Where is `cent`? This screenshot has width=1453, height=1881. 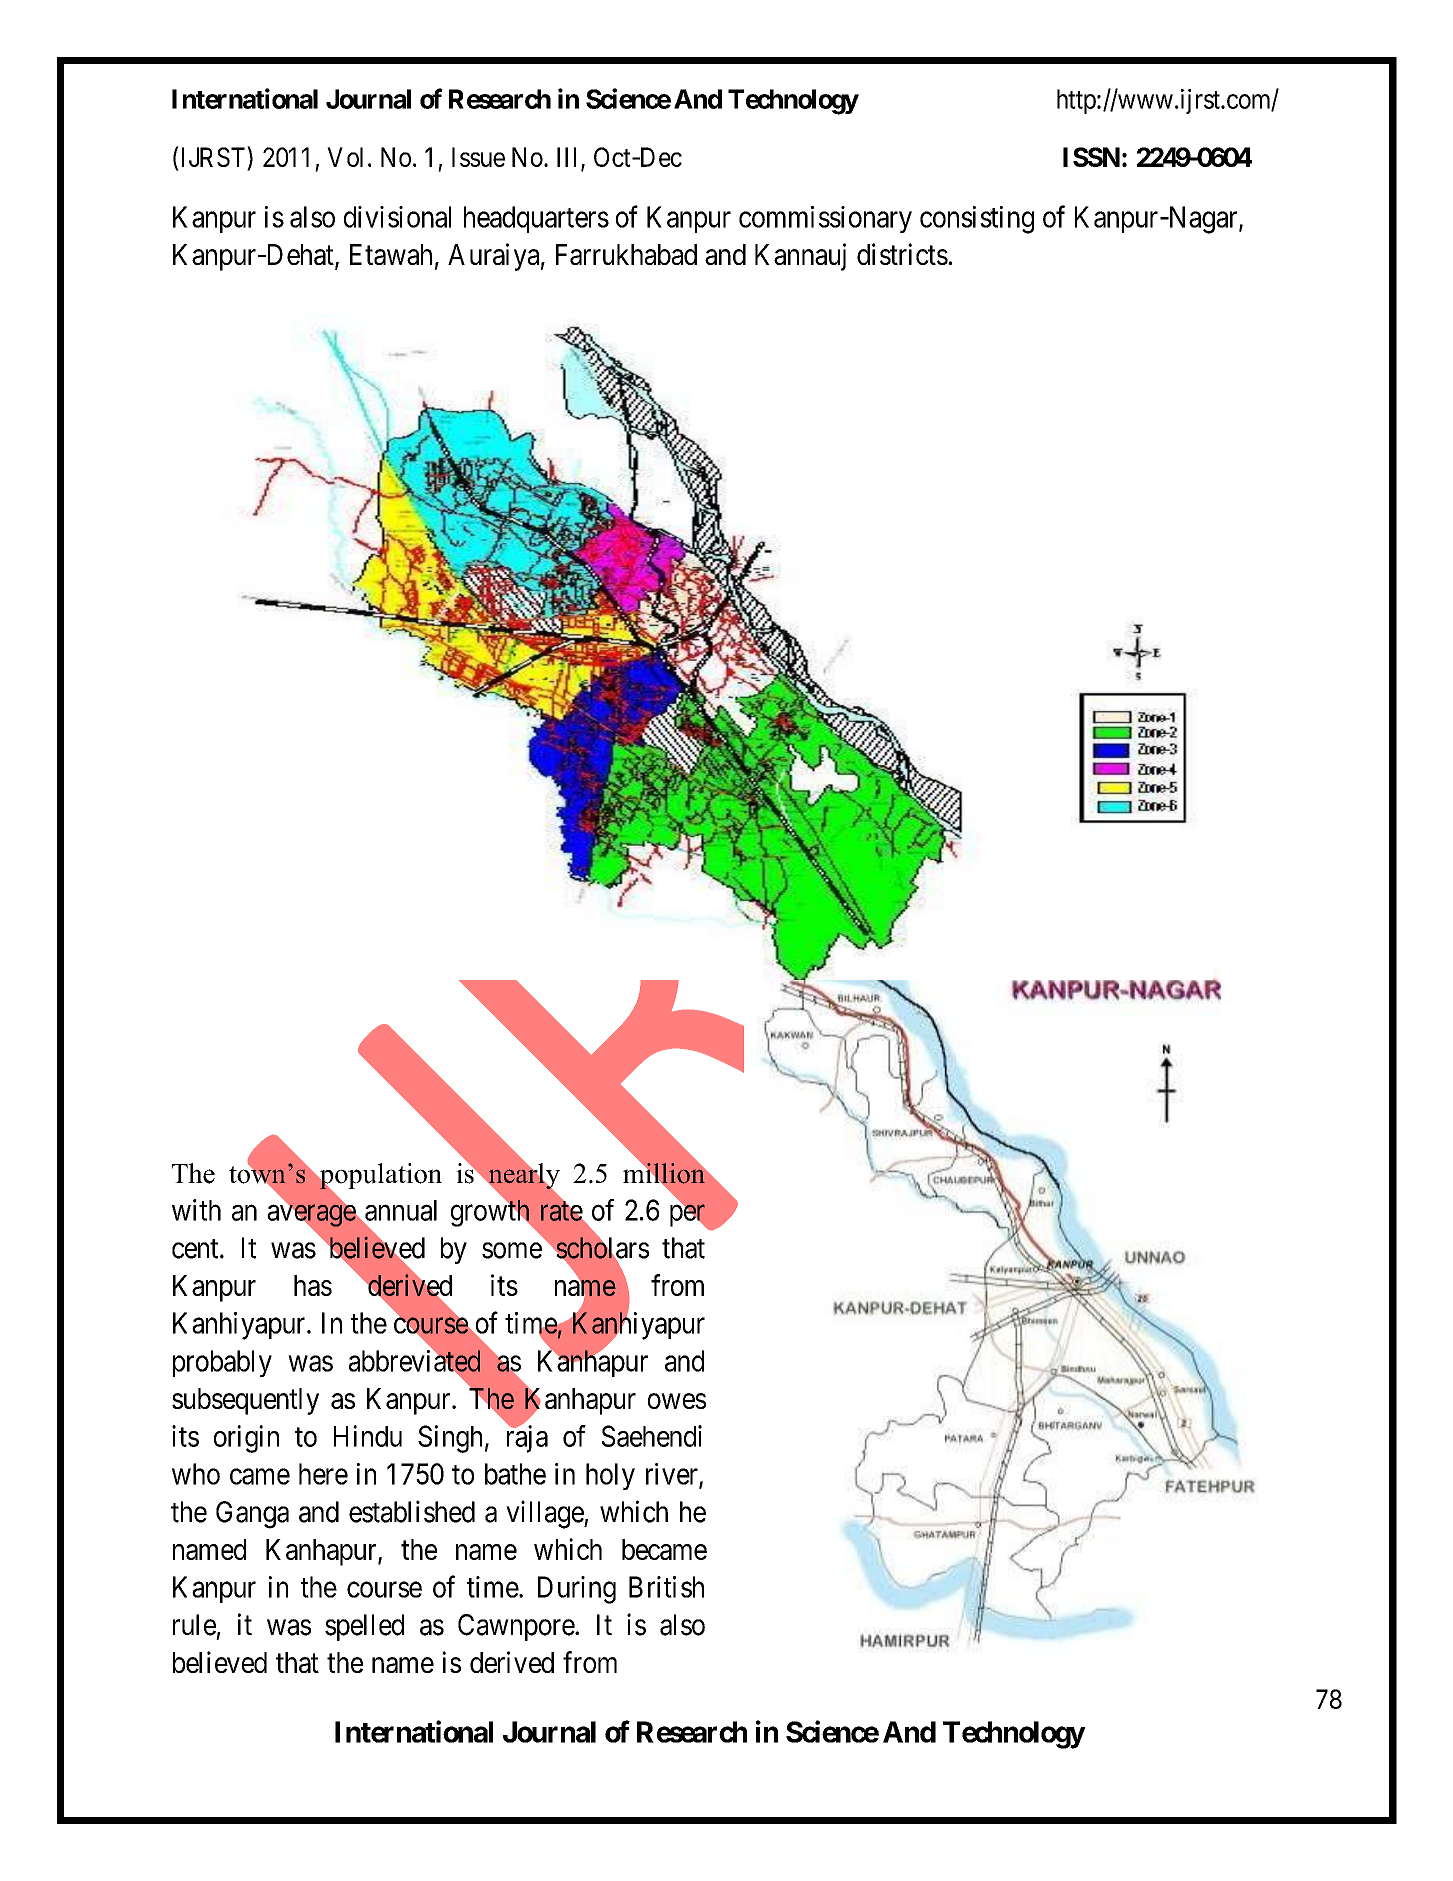
cent is located at coordinates (196, 1249).
